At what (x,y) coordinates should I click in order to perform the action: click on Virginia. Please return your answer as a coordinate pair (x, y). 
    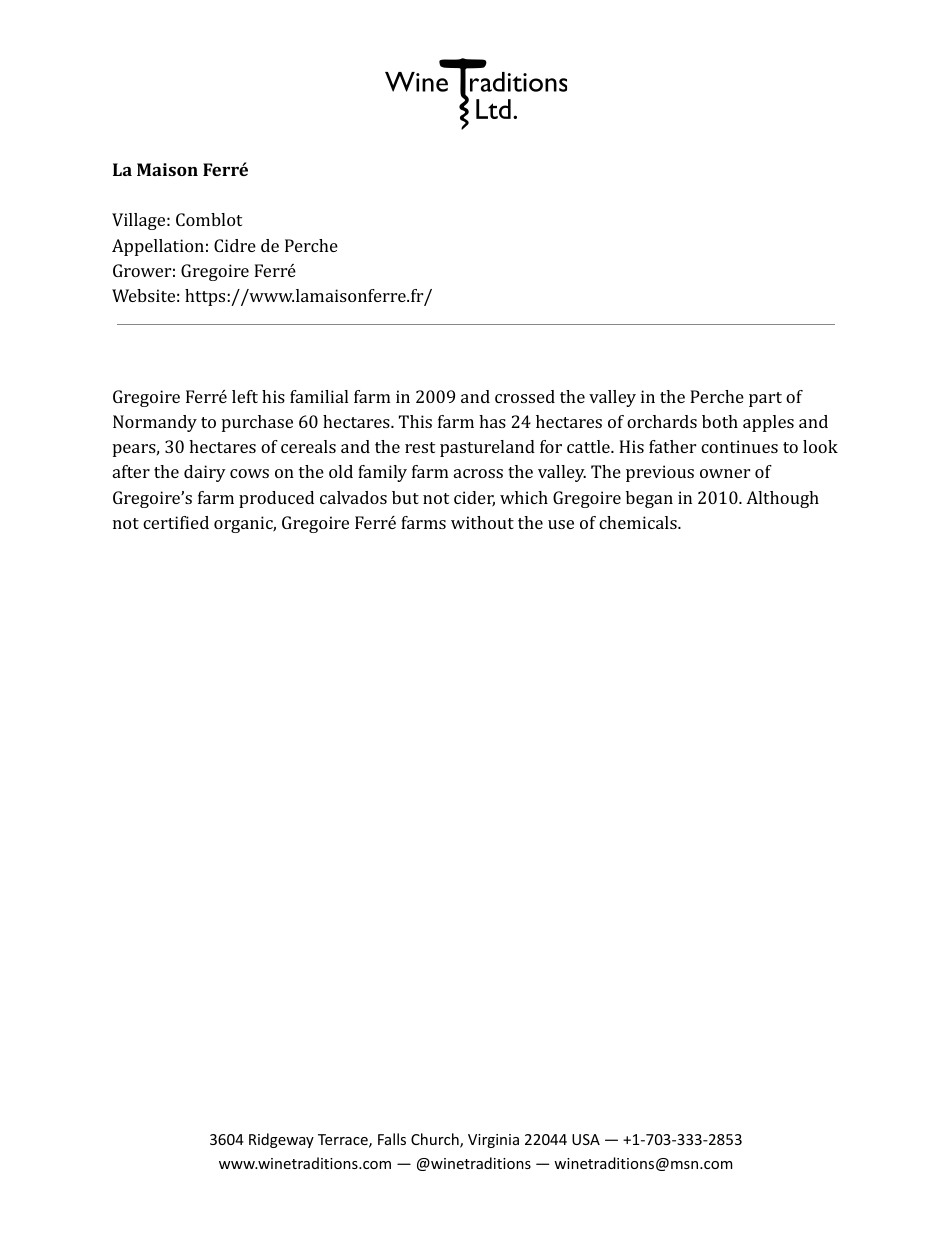
    Looking at the image, I should click on (493, 1141).
